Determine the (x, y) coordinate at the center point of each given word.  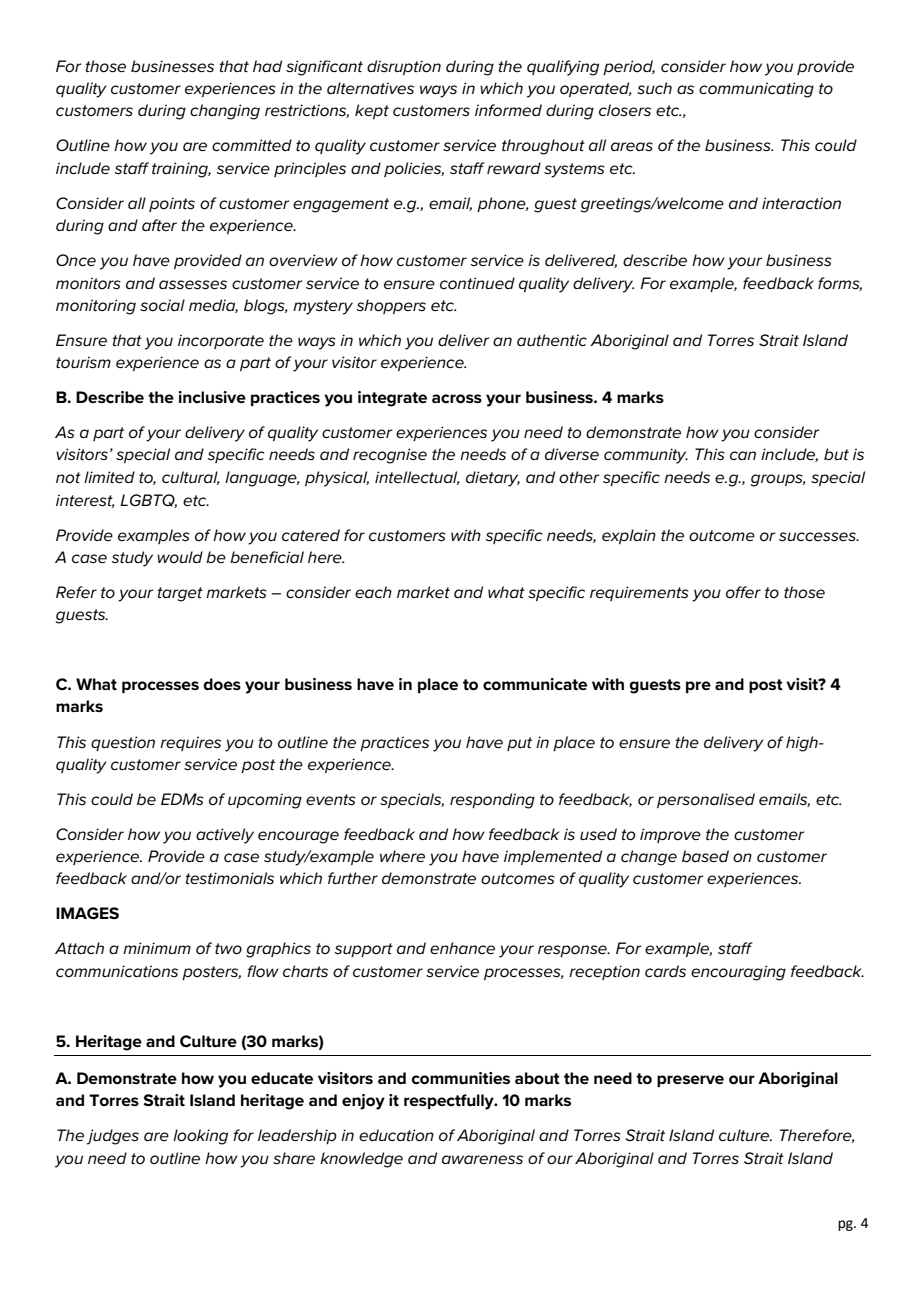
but (836, 454)
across (457, 399)
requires (190, 743)
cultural (191, 478)
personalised (706, 800)
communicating (756, 90)
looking (200, 1137)
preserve (690, 1081)
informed (508, 110)
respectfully (450, 1102)
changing (225, 112)
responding (492, 801)
